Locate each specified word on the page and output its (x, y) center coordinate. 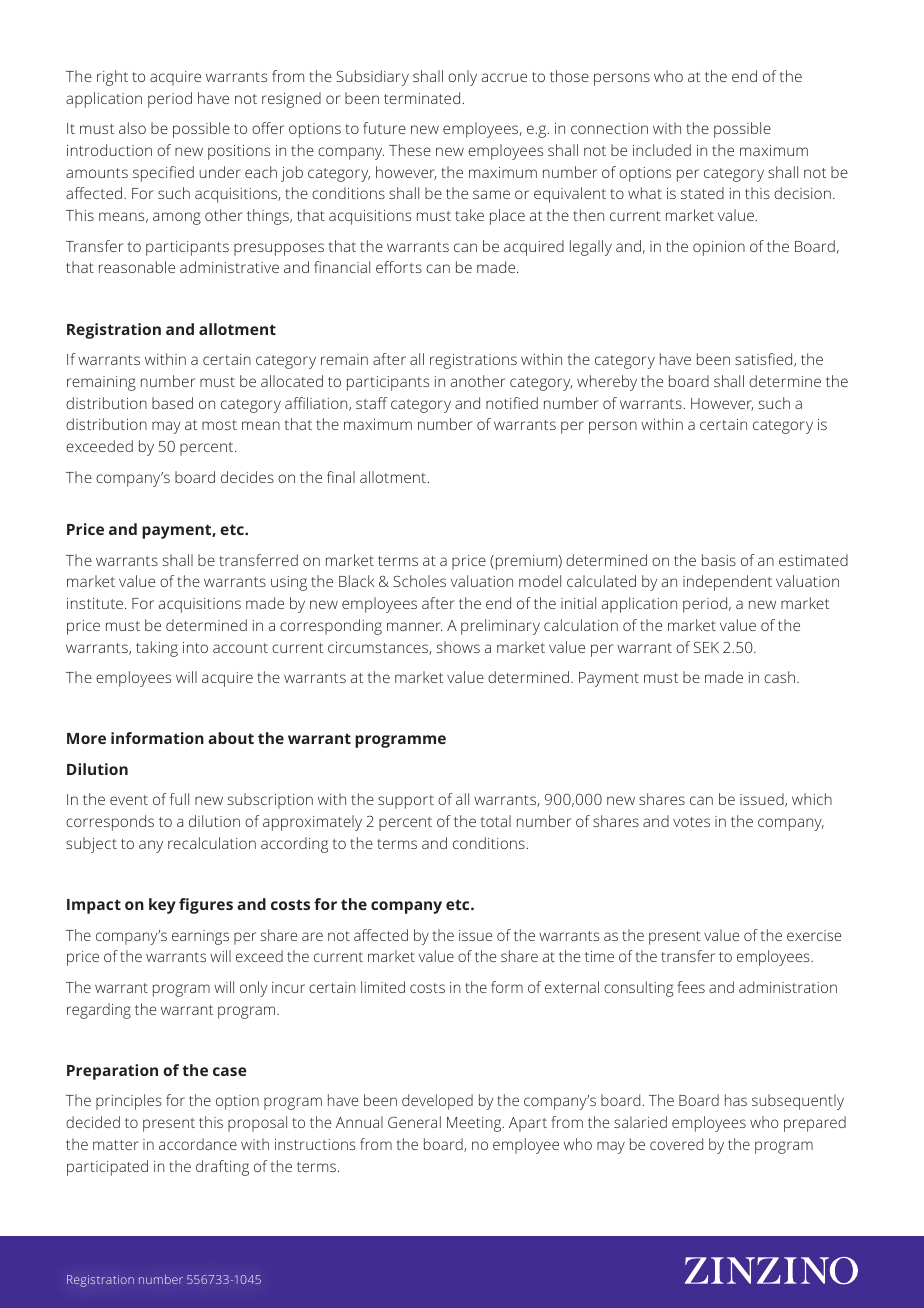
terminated (422, 98)
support (406, 802)
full (179, 799)
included (662, 150)
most (219, 425)
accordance (198, 1144)
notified (512, 403)
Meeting (475, 1124)
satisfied (765, 360)
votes (691, 822)
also (132, 128)
